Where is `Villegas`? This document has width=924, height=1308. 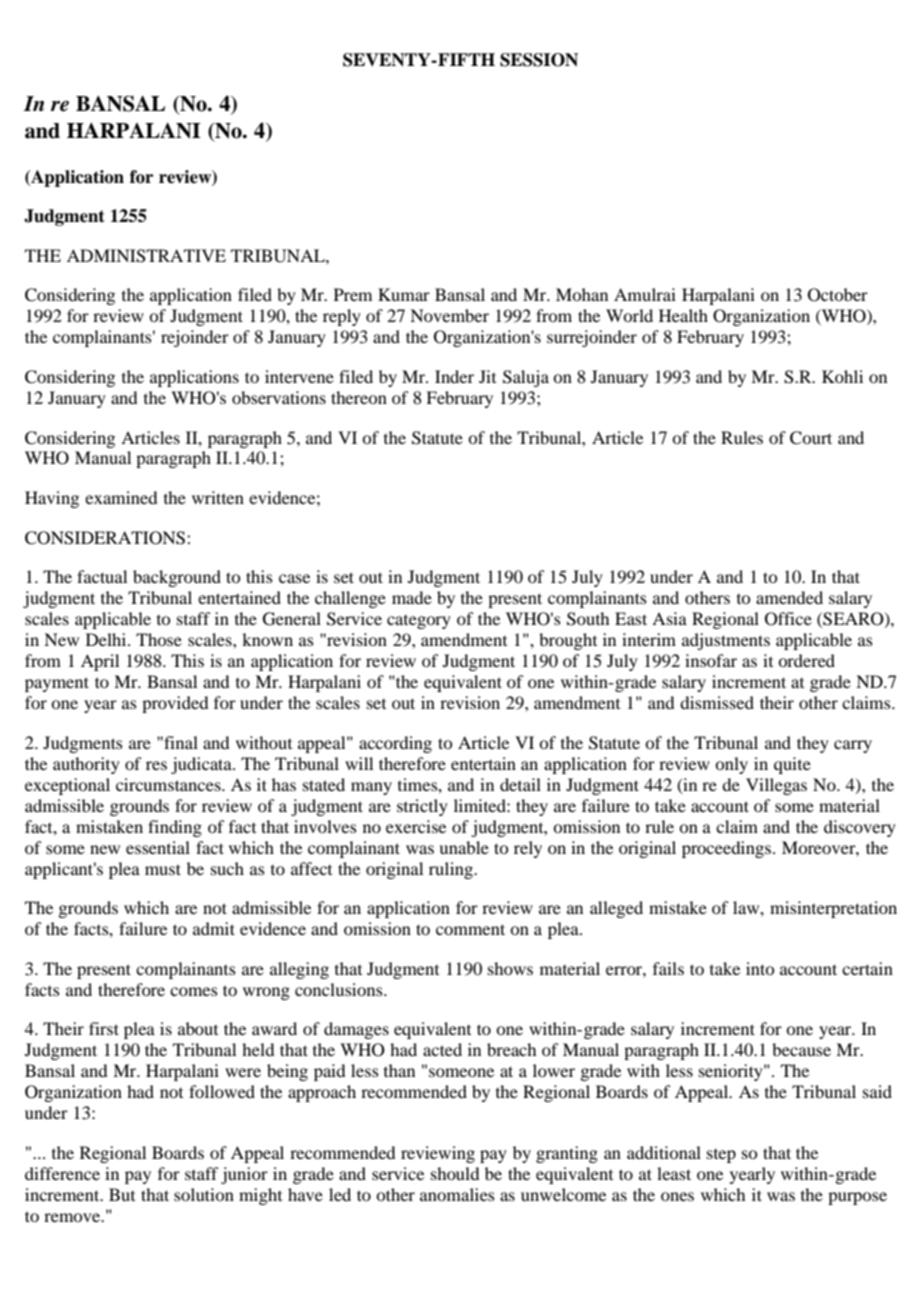
Villegas is located at coordinates (776, 786).
